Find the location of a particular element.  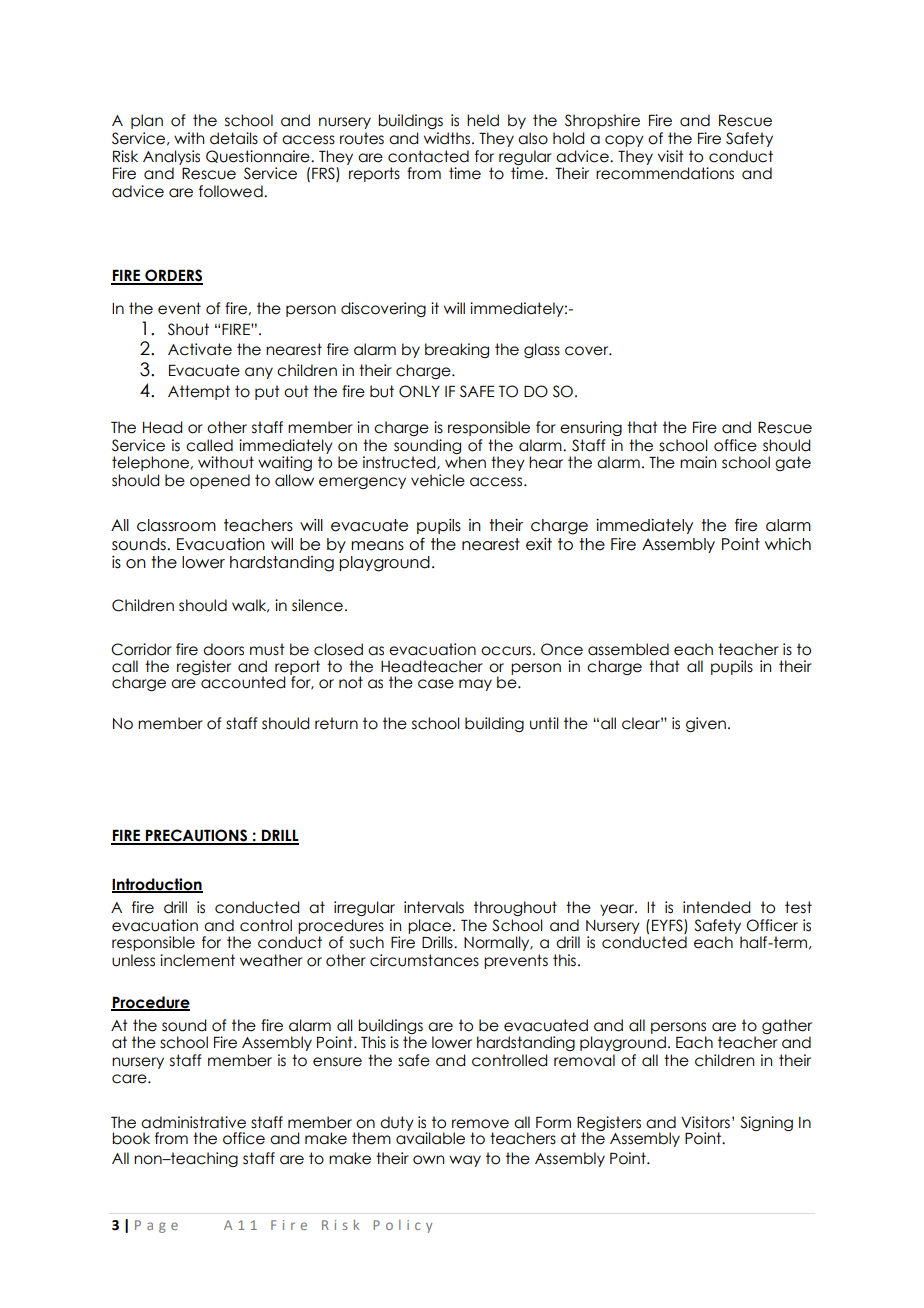

administrative is located at coordinates (193, 1122).
